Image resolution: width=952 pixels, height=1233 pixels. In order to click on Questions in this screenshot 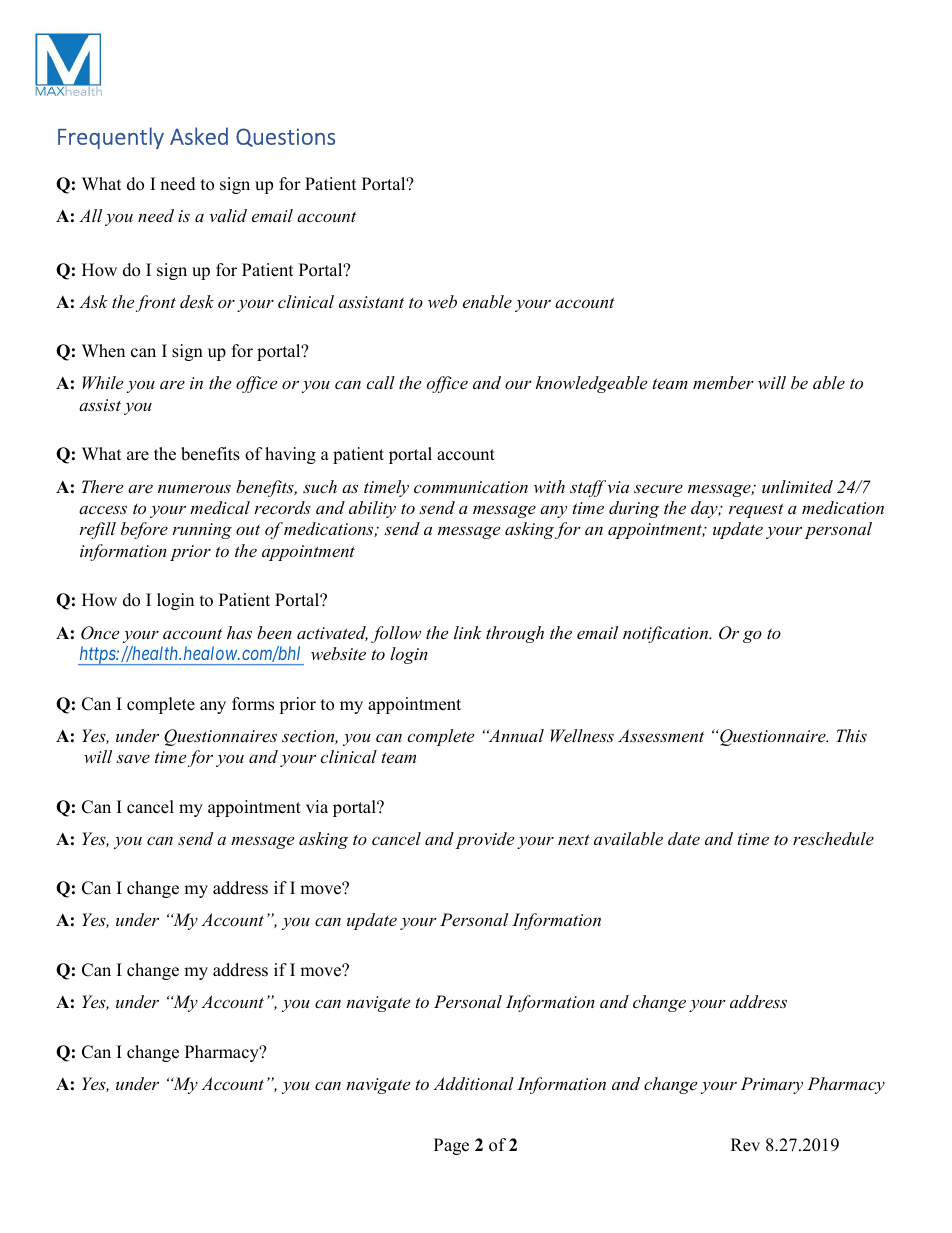, I will do `click(285, 137)`.
